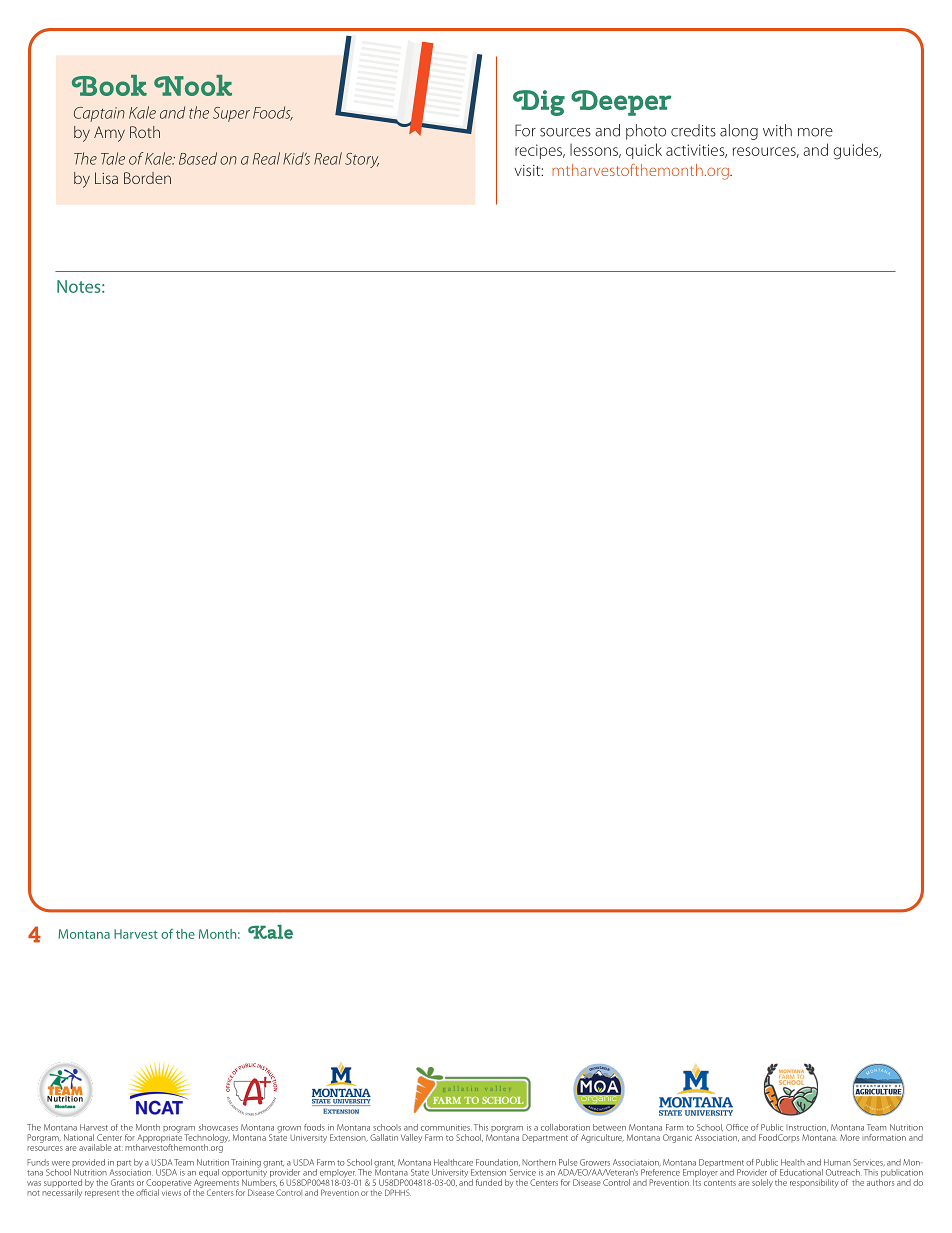 The width and height of the page is (952, 1233). I want to click on Super, so click(231, 114).
